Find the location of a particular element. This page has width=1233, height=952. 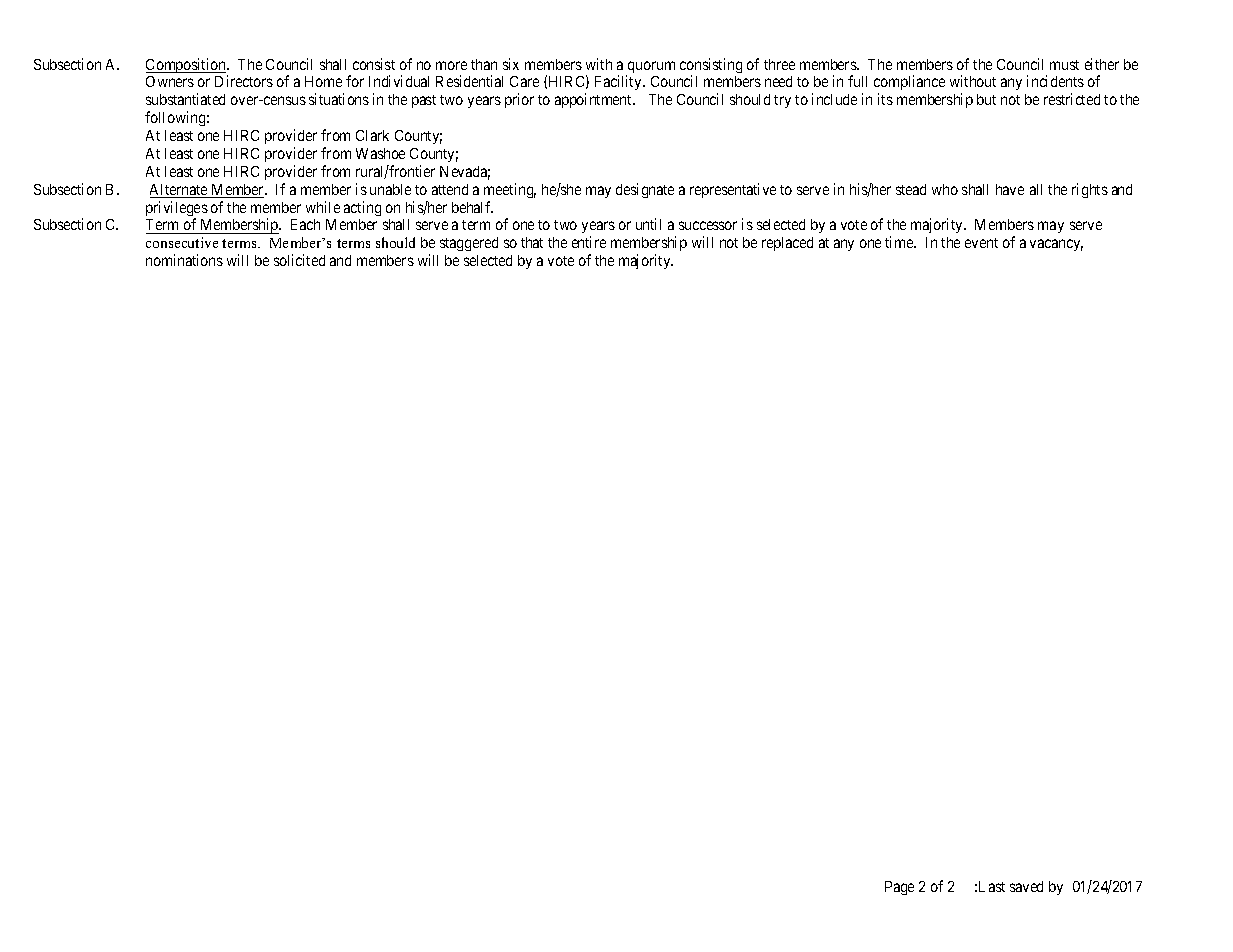

time is located at coordinates (900, 242).
